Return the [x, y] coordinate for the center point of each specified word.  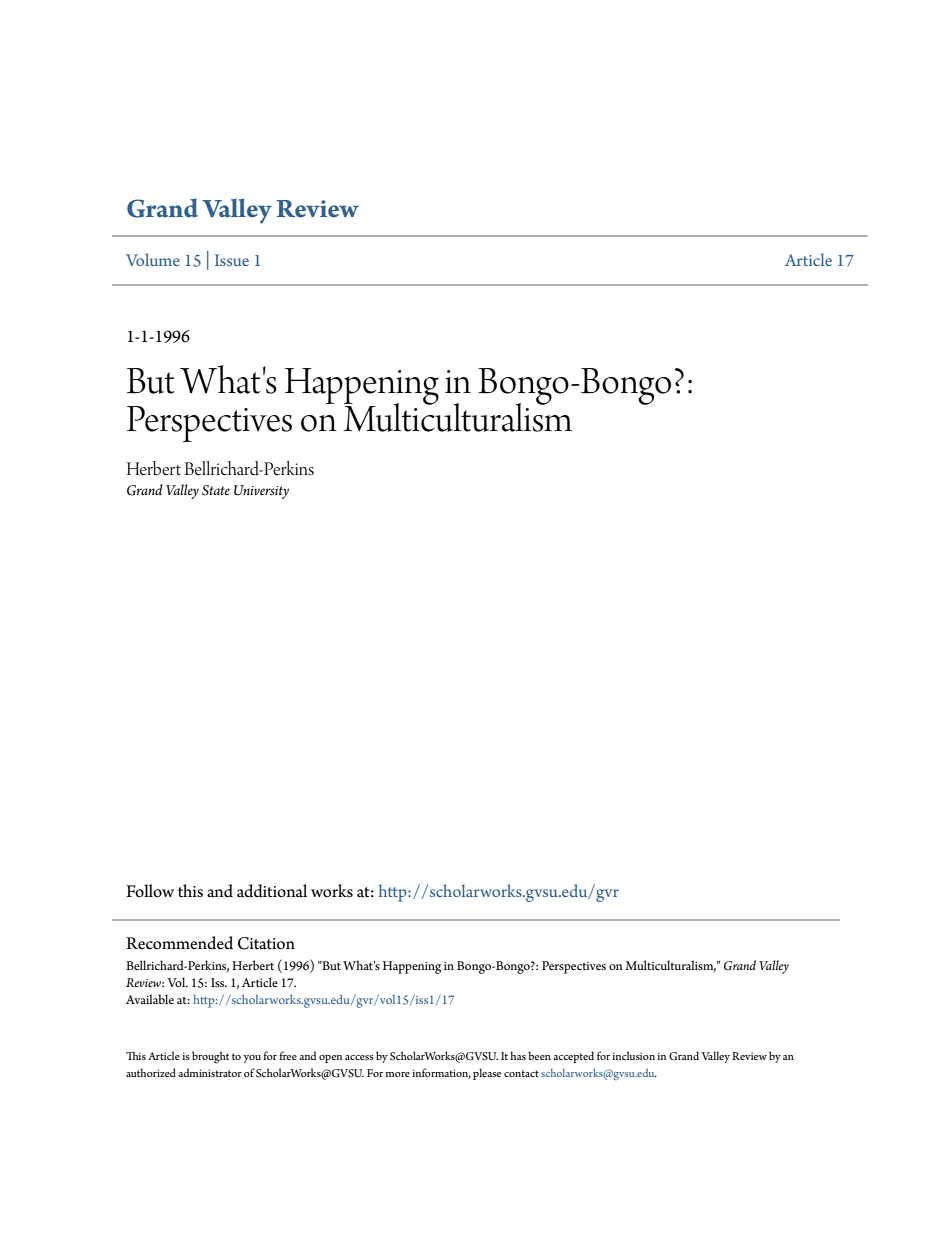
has [518, 1055]
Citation [266, 943]
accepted [573, 1057]
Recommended [179, 943]
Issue [232, 260]
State [216, 490]
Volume [153, 259]
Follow [150, 891]
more [397, 1074]
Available [150, 999]
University [261, 492]
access [359, 1057]
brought [210, 1057]
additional [272, 891]
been [539, 1055]
